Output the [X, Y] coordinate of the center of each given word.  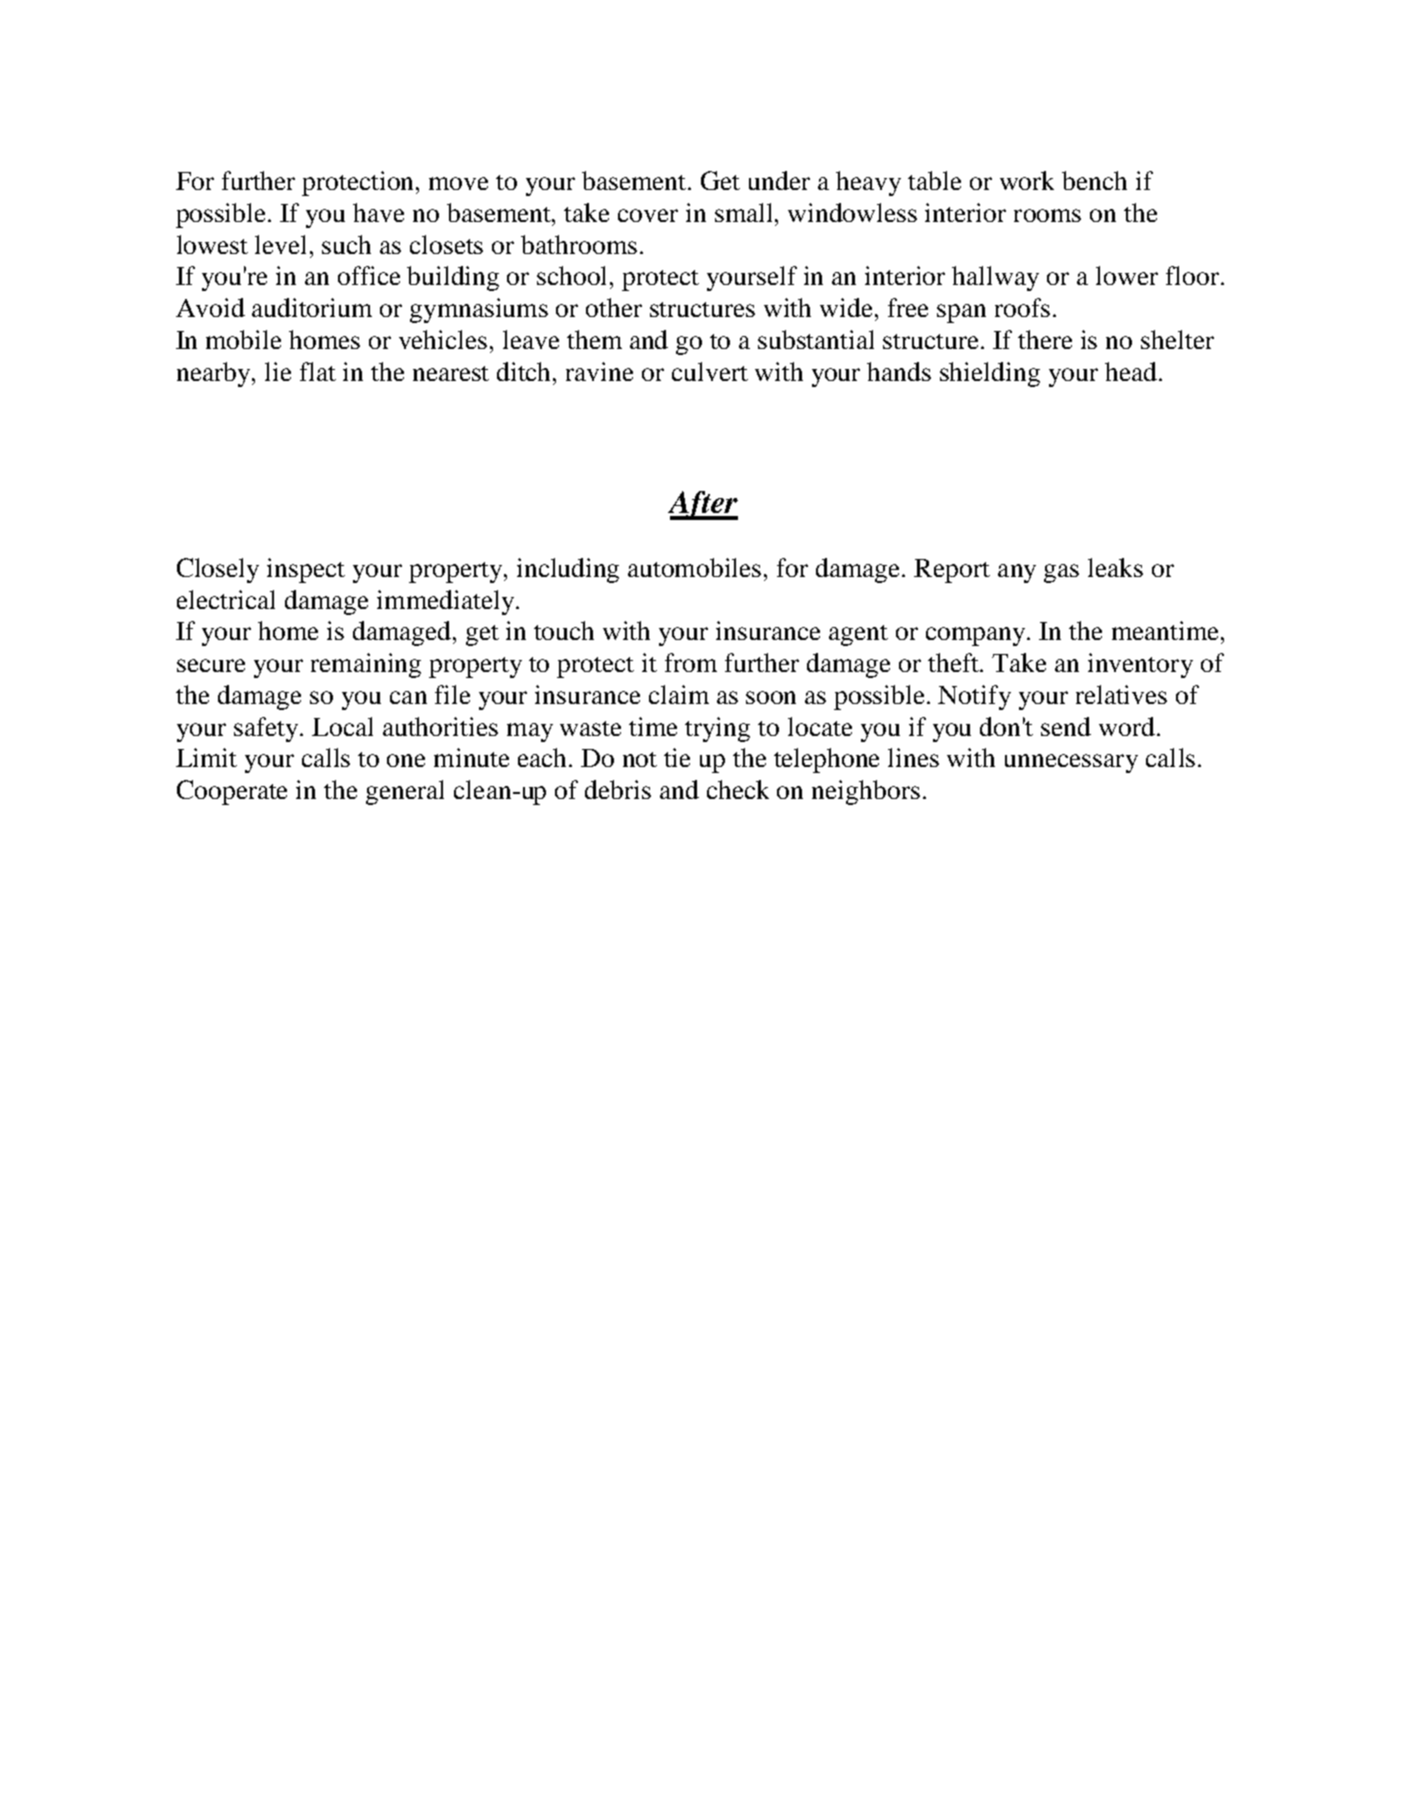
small [745, 212]
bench [1094, 180]
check [738, 789]
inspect [306, 570]
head [1131, 371]
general [405, 792]
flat [318, 371]
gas [1061, 573]
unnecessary [1071, 763]
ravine [599, 371]
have [378, 212]
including [568, 570]
